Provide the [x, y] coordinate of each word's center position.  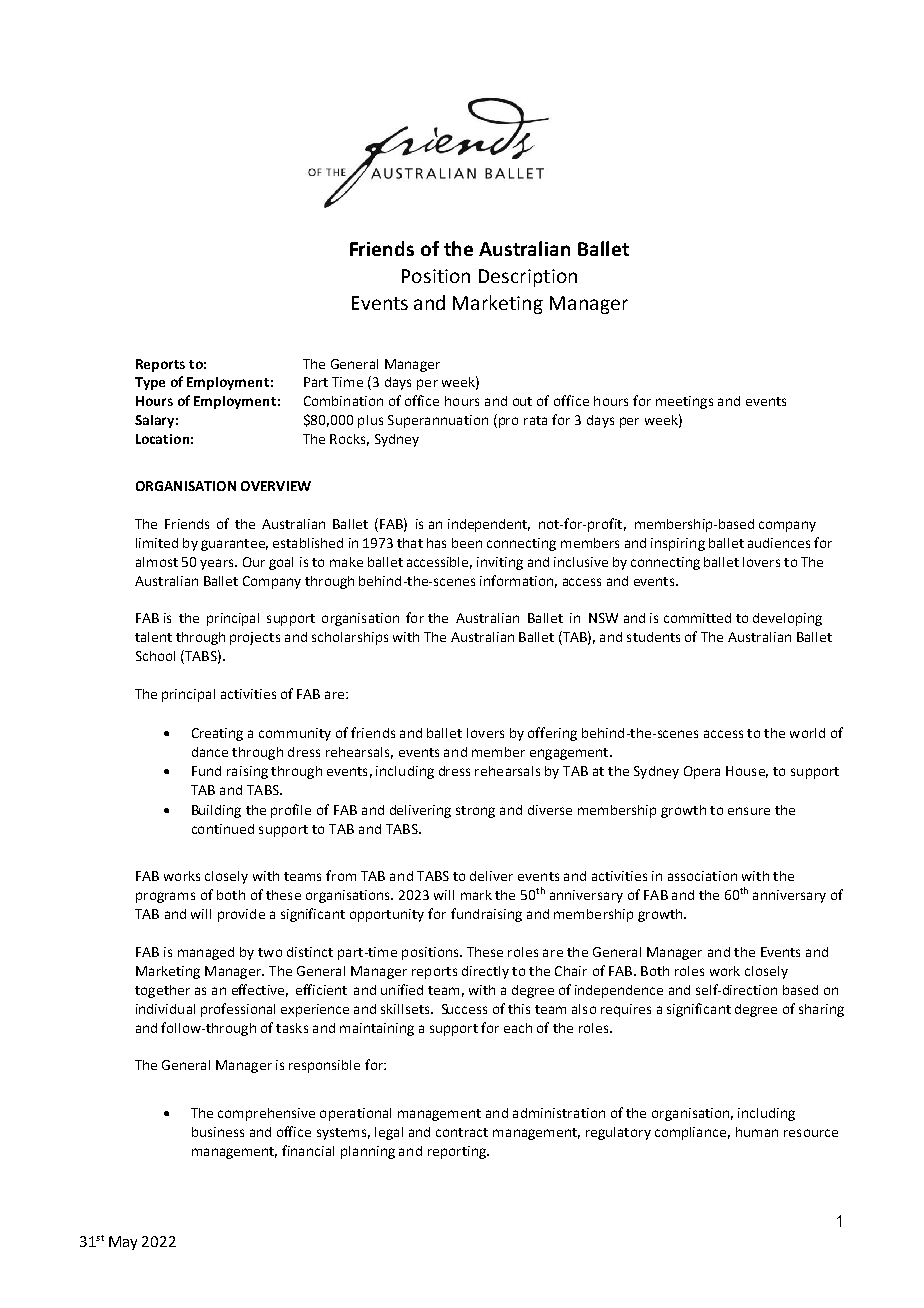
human [757, 1132]
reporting [458, 1152]
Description [528, 278]
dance [210, 752]
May [123, 1243]
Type [150, 383]
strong [475, 812]
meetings [684, 402]
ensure [749, 811]
